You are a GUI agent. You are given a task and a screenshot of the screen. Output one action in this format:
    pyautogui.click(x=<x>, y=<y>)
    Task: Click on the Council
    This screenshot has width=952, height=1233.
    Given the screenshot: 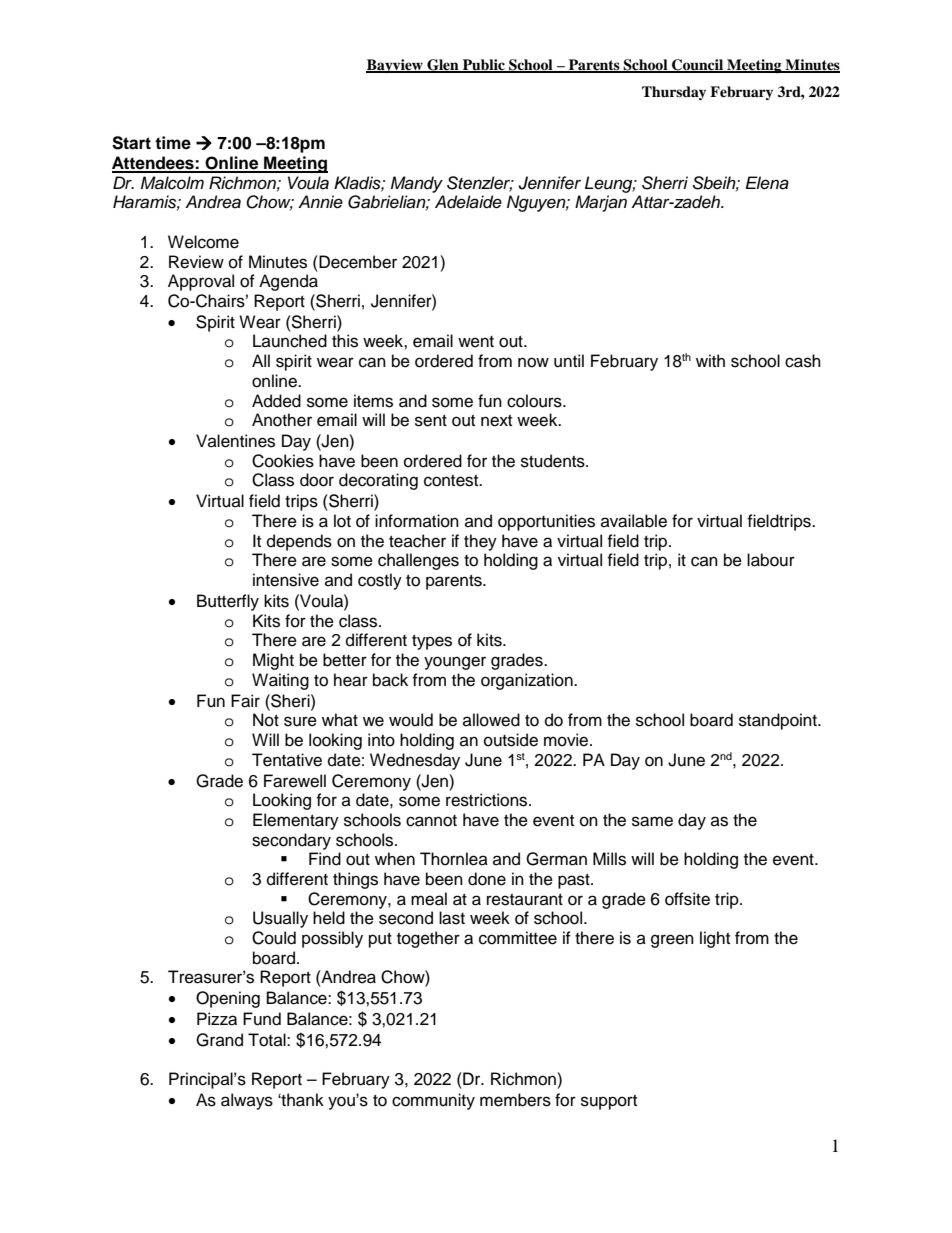 What is the action you would take?
    pyautogui.click(x=697, y=65)
